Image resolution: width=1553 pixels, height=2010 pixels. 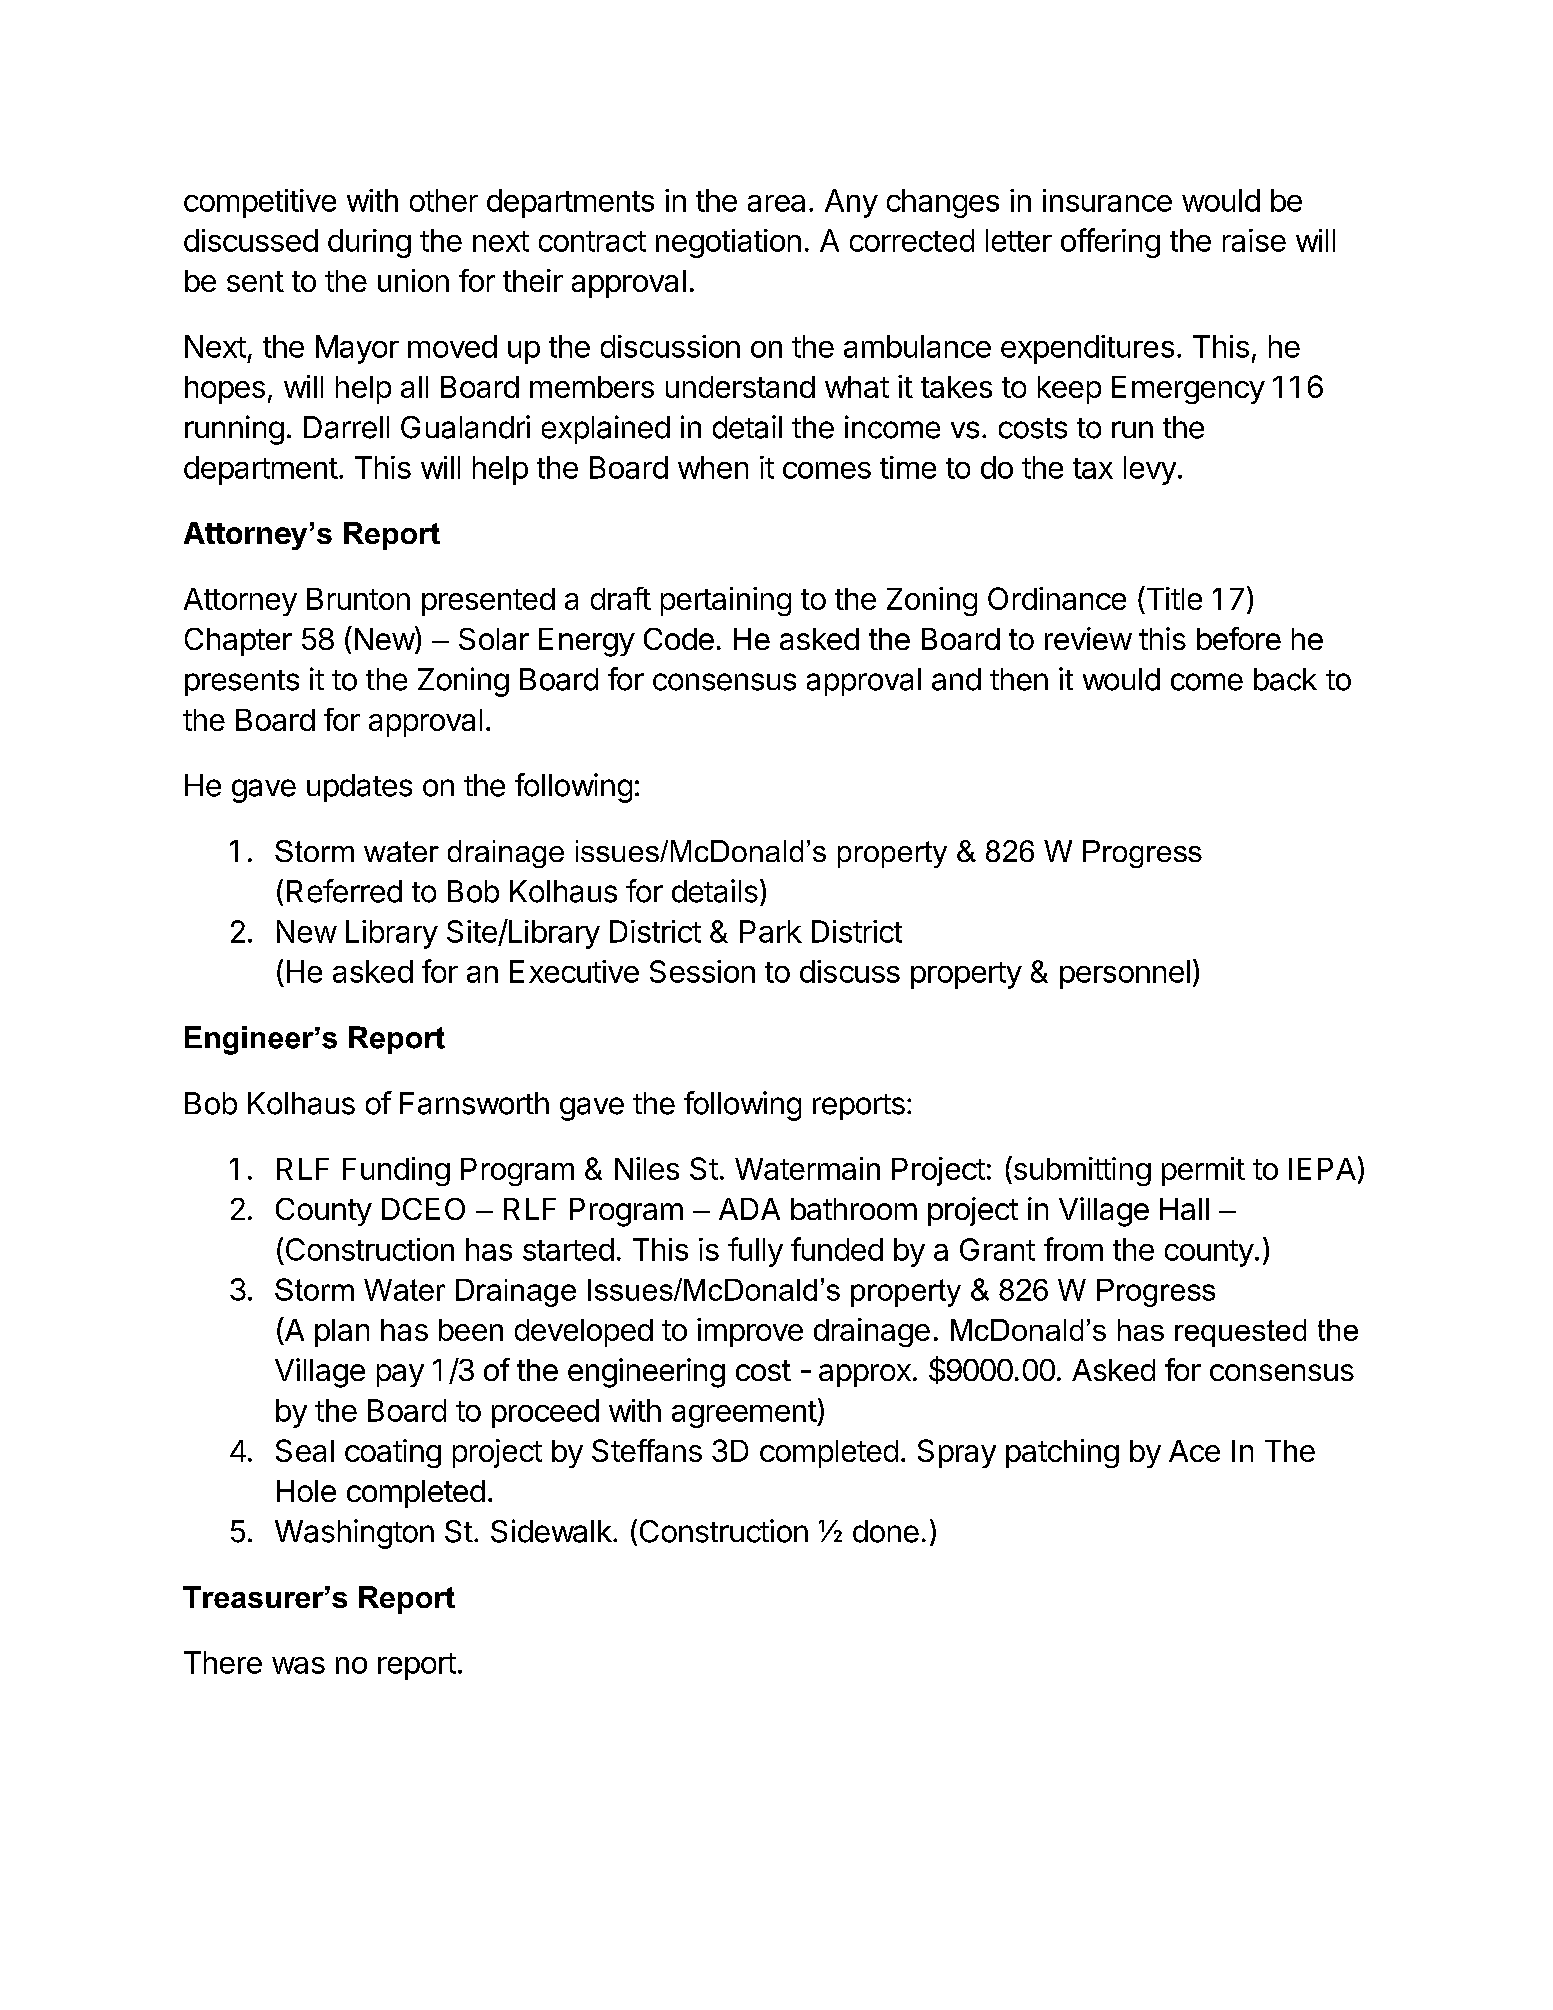 I want to click on during, so click(x=369, y=243).
